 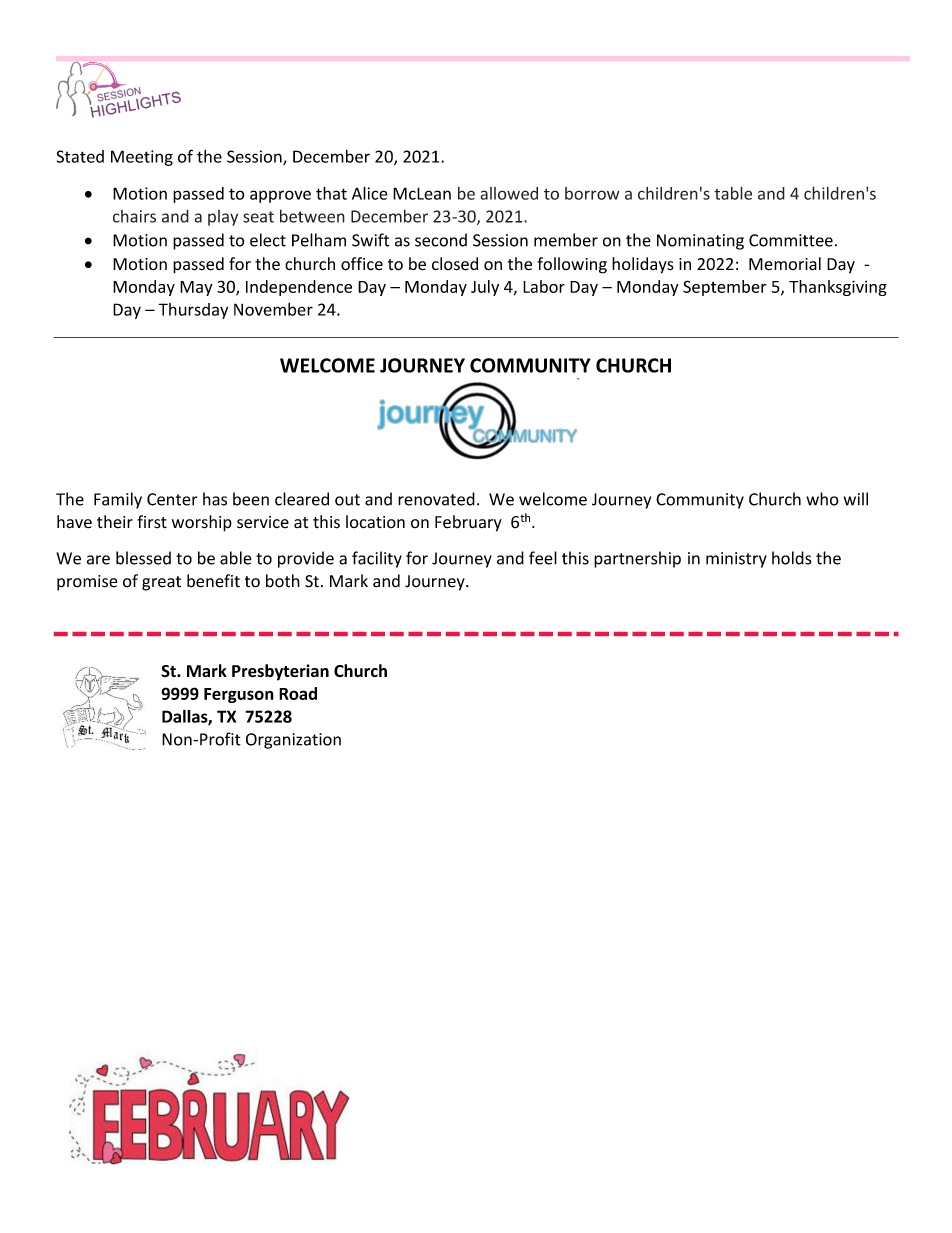 I want to click on Organization, so click(x=293, y=741).
